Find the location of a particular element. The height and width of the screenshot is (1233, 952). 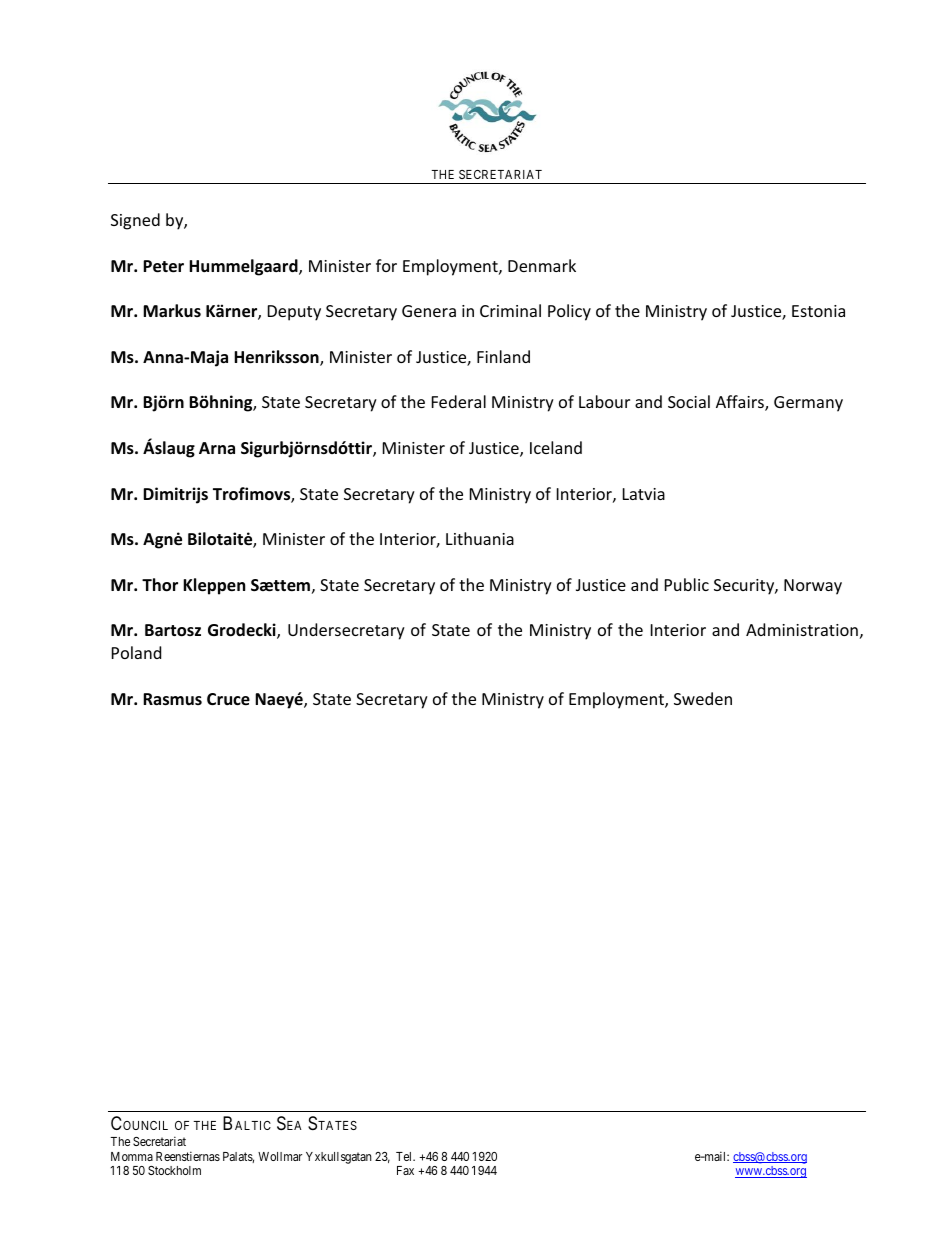

Estonia is located at coordinates (818, 311).
